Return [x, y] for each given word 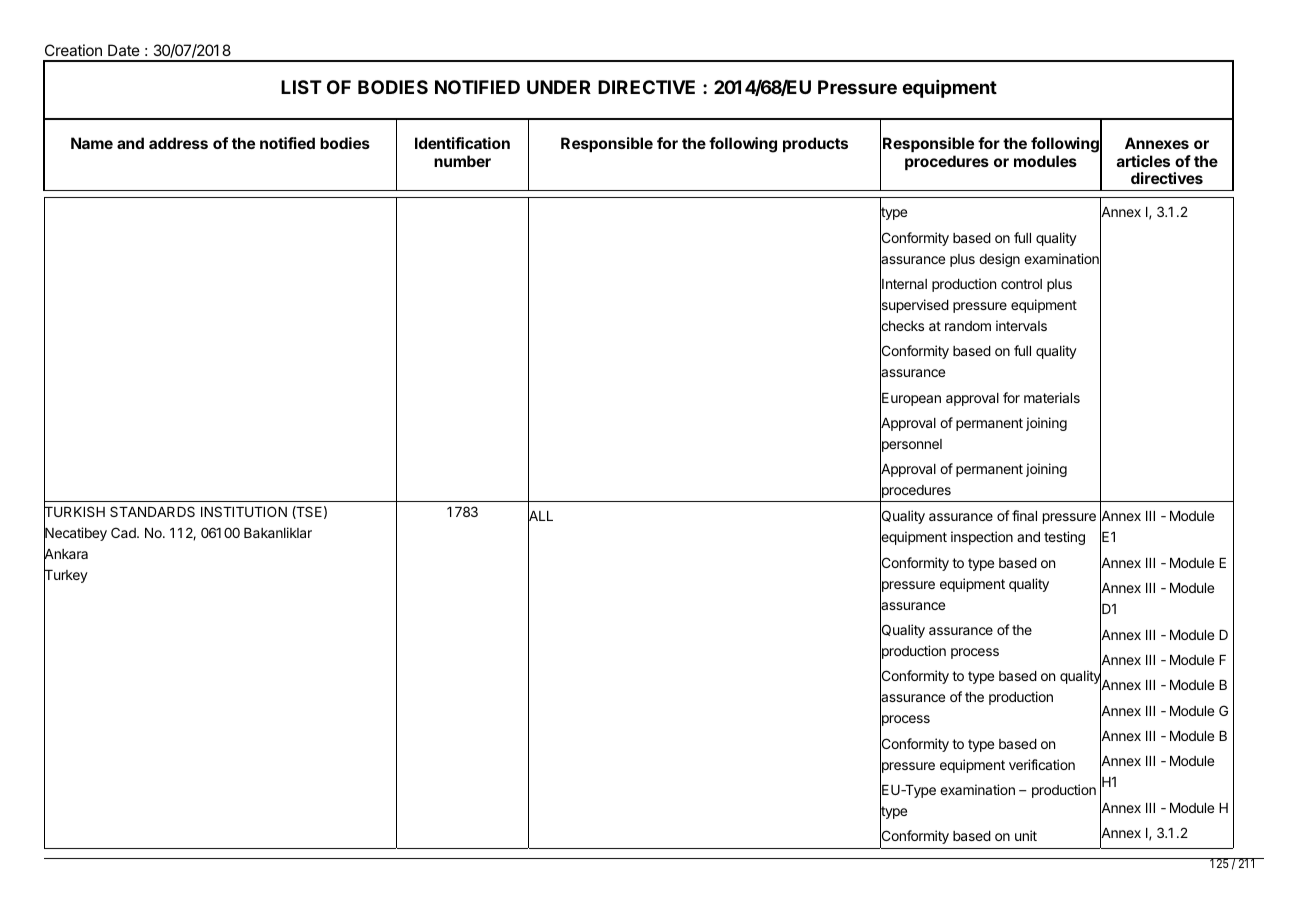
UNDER [559, 87]
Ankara [66, 554]
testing [1064, 538]
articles [1143, 161]
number [462, 161]
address [178, 143]
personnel [911, 446]
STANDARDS [152, 511]
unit [1026, 835]
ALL [540, 516]
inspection [982, 538]
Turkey [66, 577]
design [999, 260]
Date [124, 50]
